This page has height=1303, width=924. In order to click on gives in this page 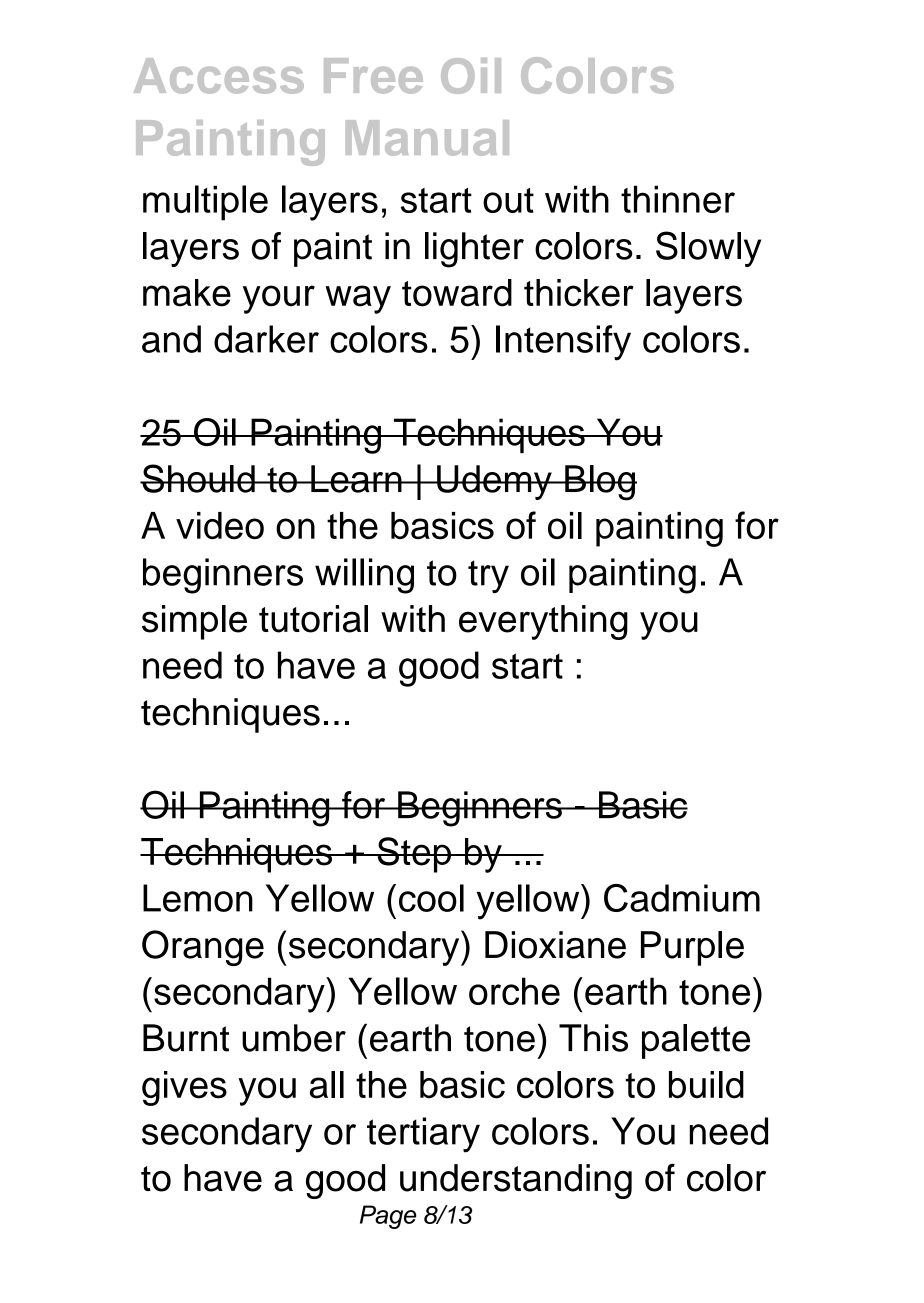, I will do `click(184, 1088)`.
